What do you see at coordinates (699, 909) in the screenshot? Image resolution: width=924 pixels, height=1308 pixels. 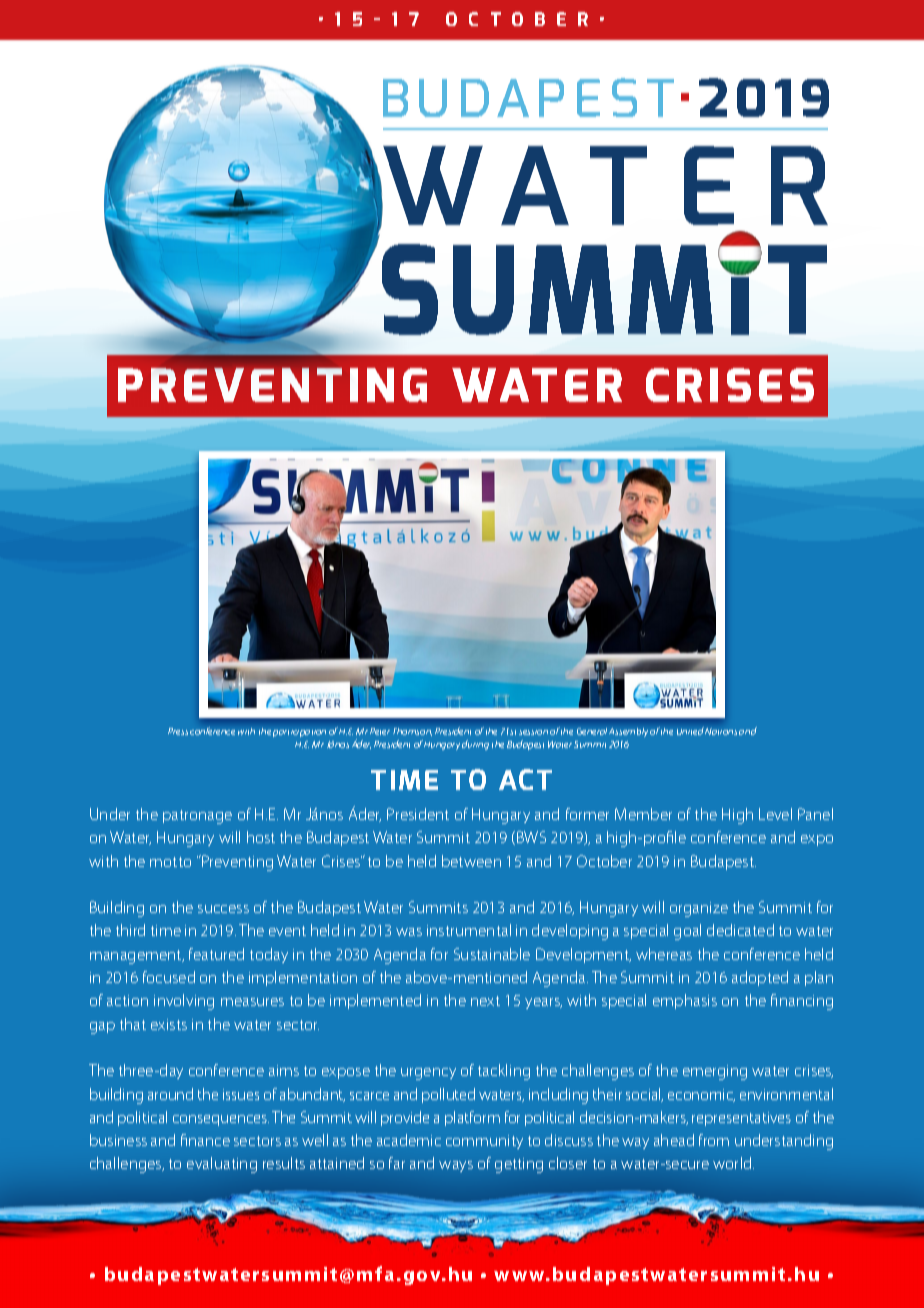 I see `organize` at bounding box center [699, 909].
